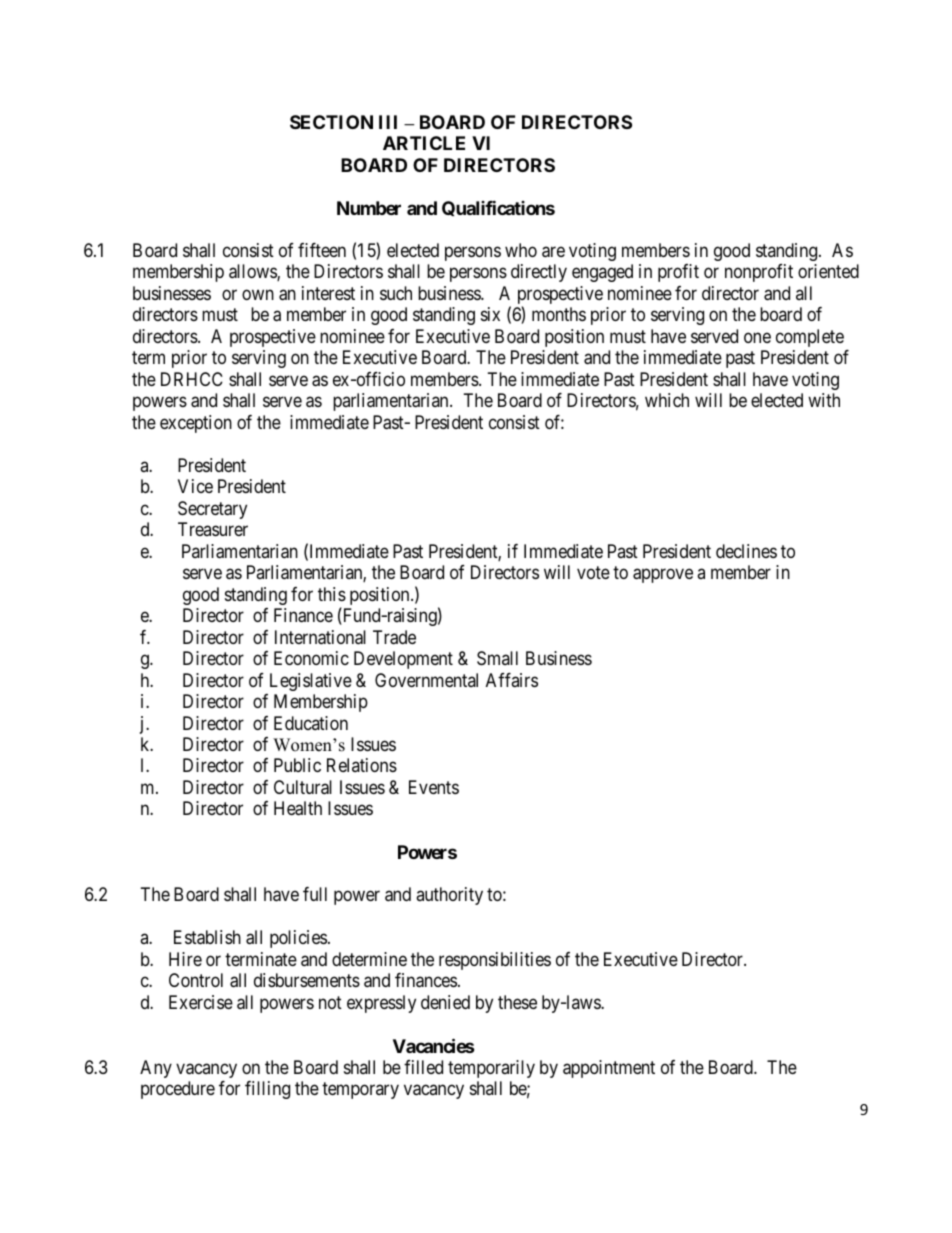  What do you see at coordinates (746, 551) in the screenshot?
I see `declines` at bounding box center [746, 551].
